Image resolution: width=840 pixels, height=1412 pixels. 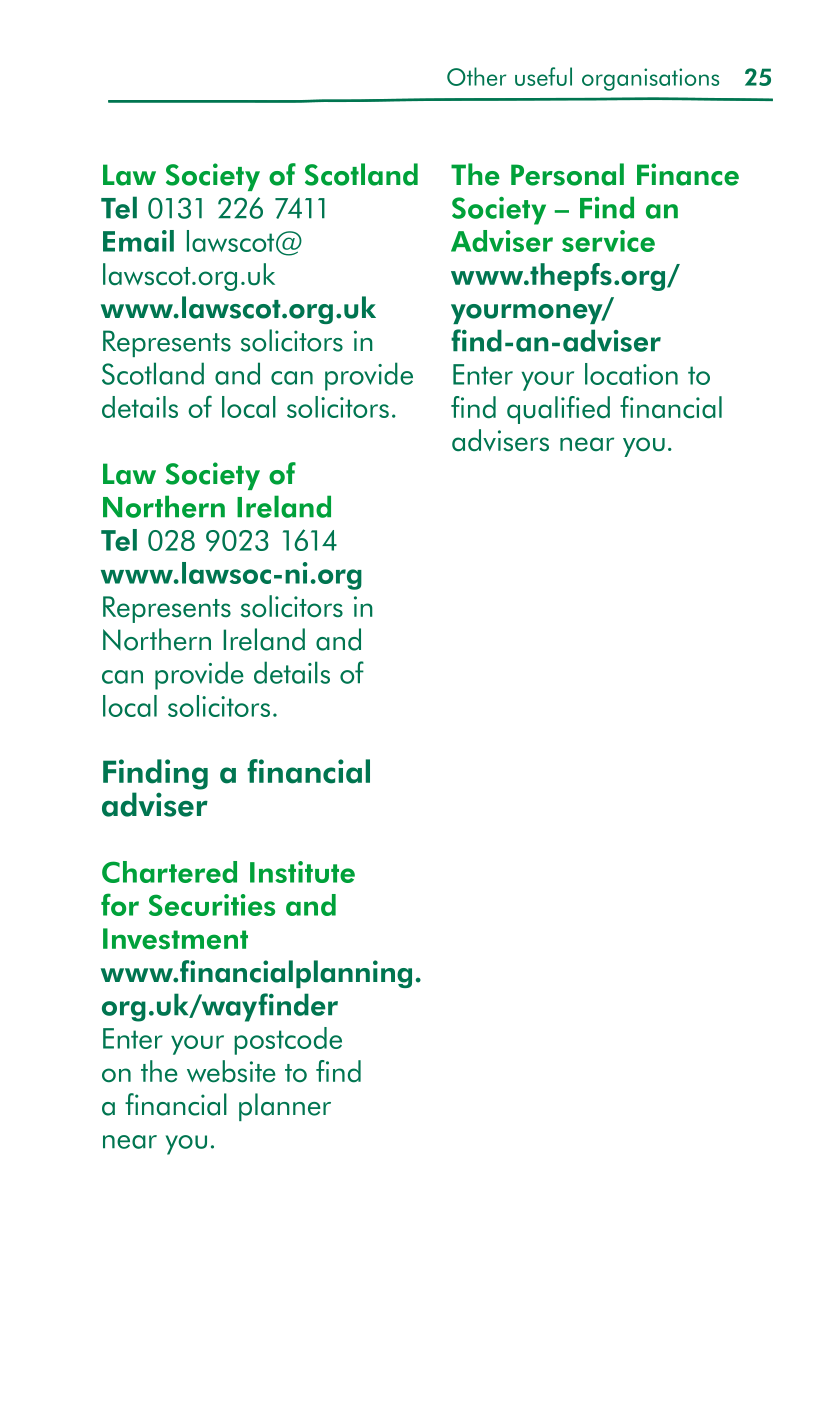 What do you see at coordinates (558, 410) in the screenshot?
I see `qualified` at bounding box center [558, 410].
